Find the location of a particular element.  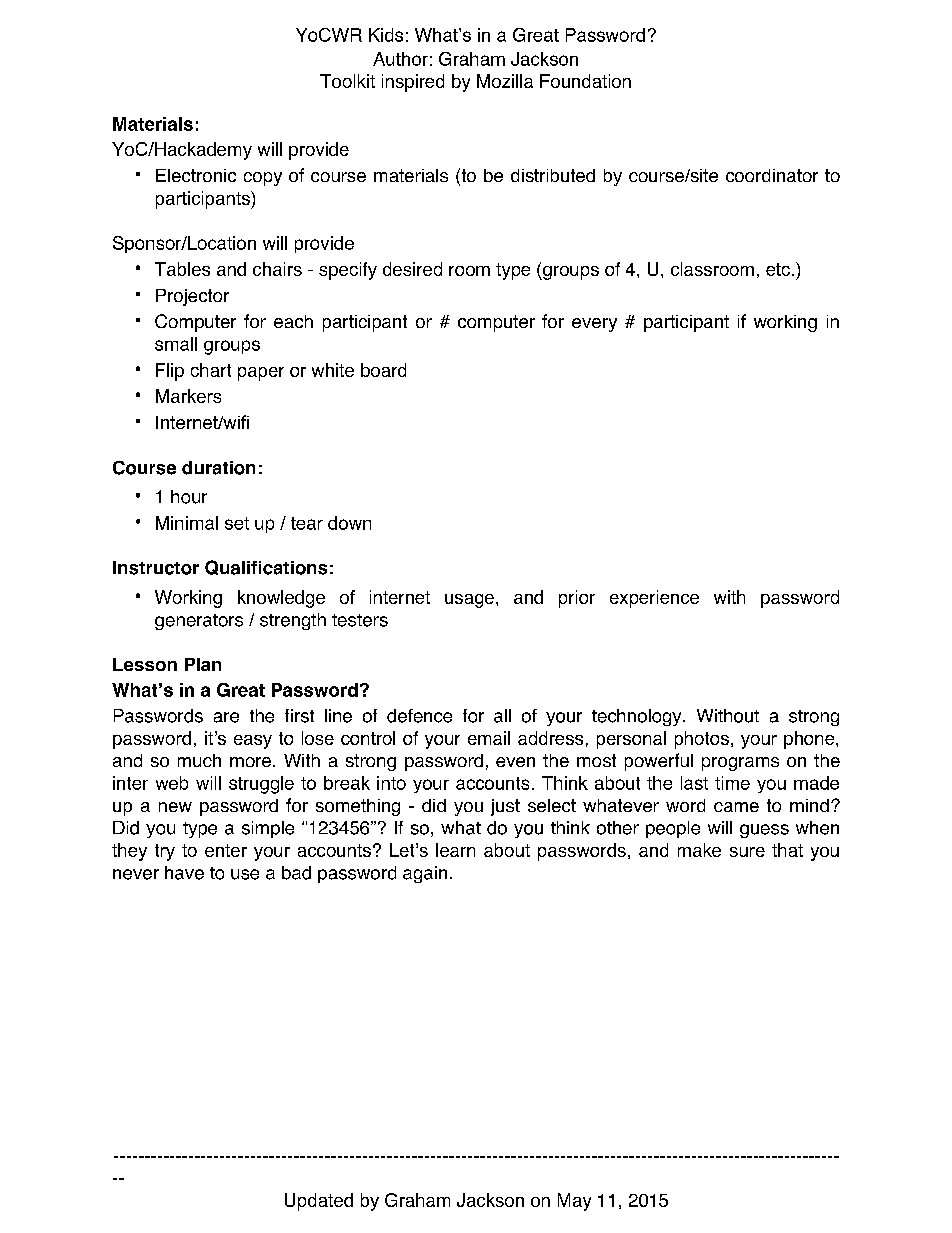

May is located at coordinates (574, 1202).
